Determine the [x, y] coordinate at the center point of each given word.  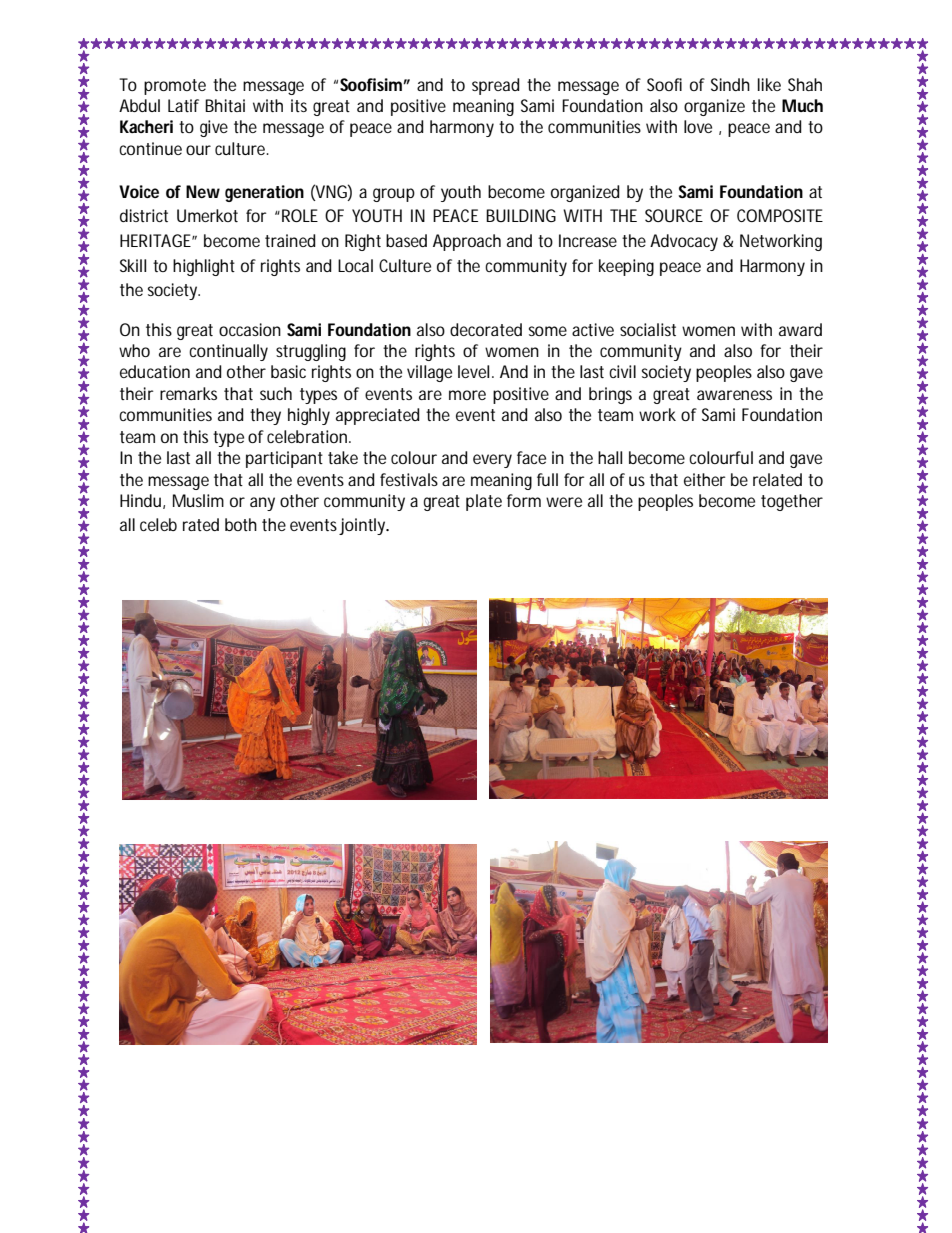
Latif [183, 105]
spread [496, 86]
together [792, 502]
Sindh [730, 84]
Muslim [198, 500]
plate [484, 502]
